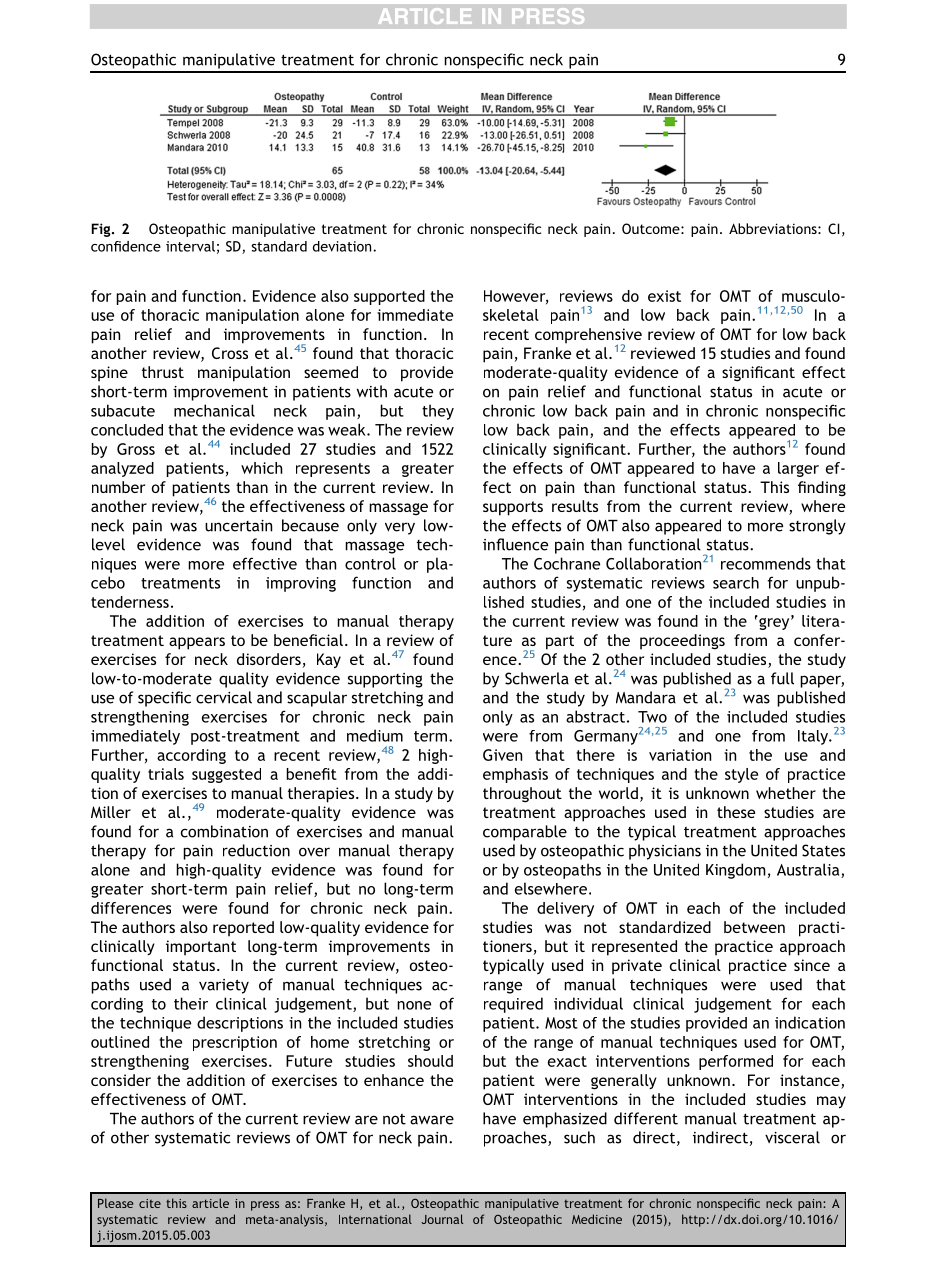  Describe the element at coordinates (210, 1203) in the image. I see `article` at that location.
